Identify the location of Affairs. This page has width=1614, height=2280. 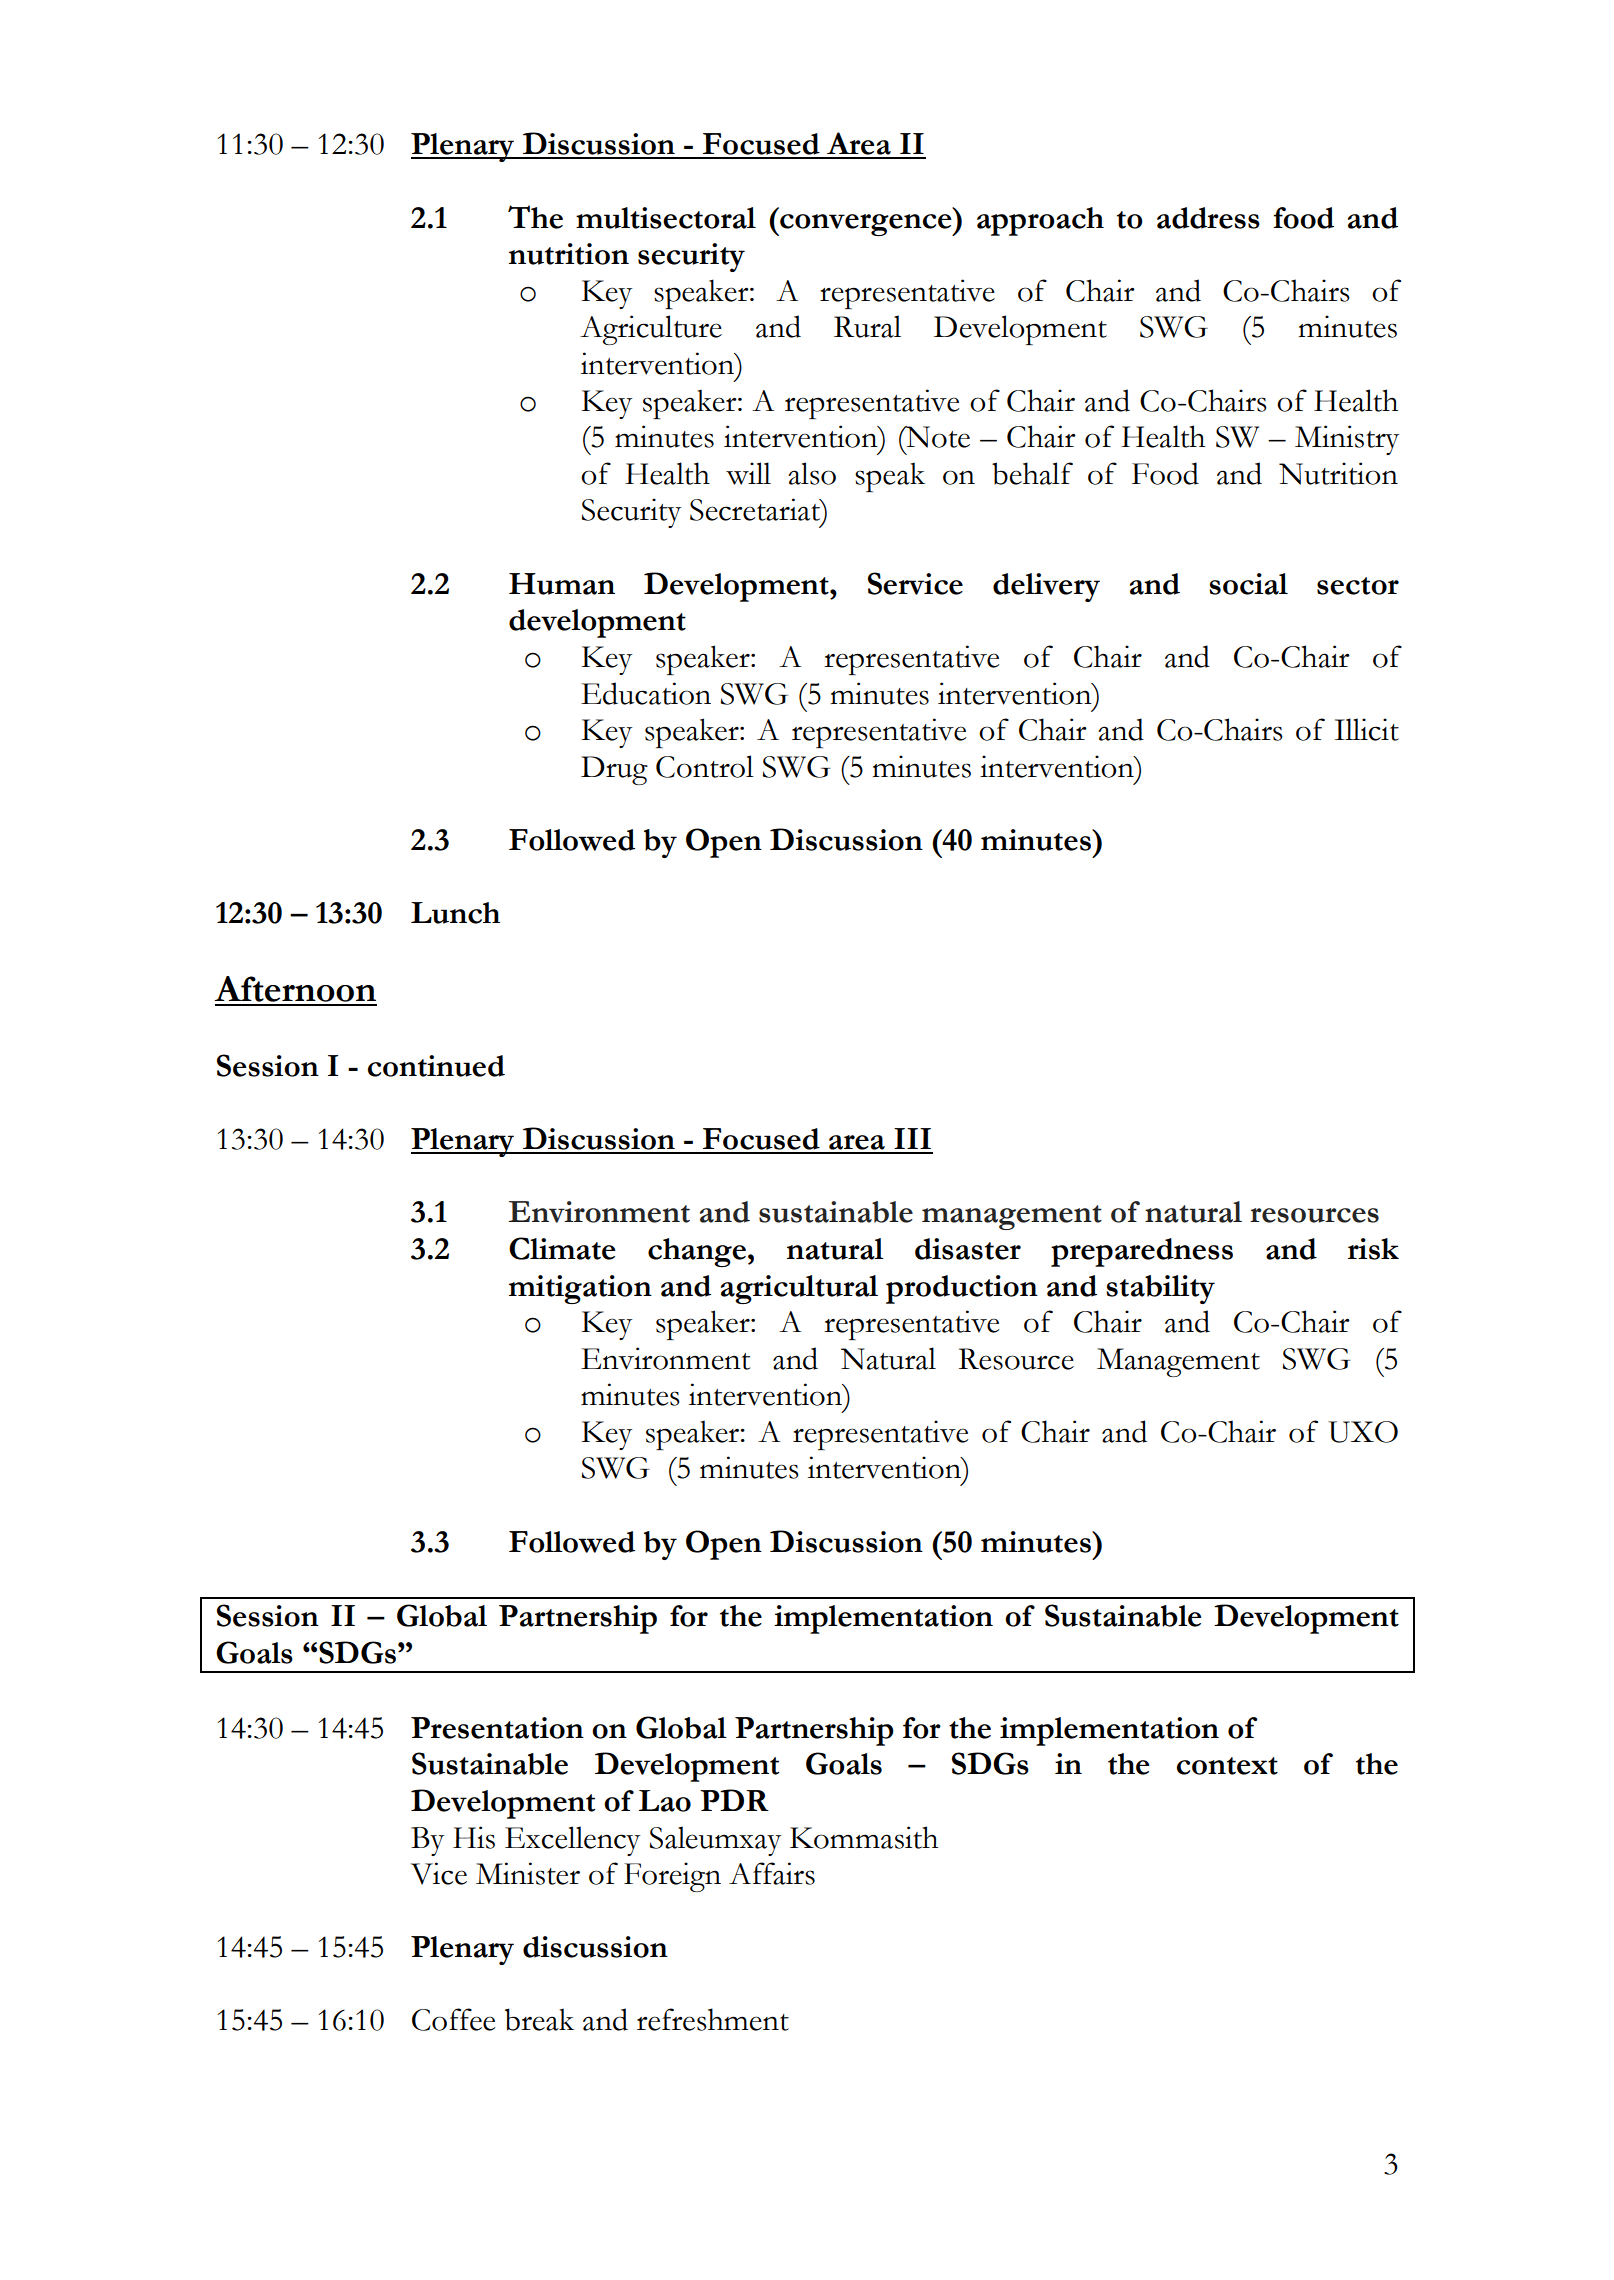
(772, 1873).
